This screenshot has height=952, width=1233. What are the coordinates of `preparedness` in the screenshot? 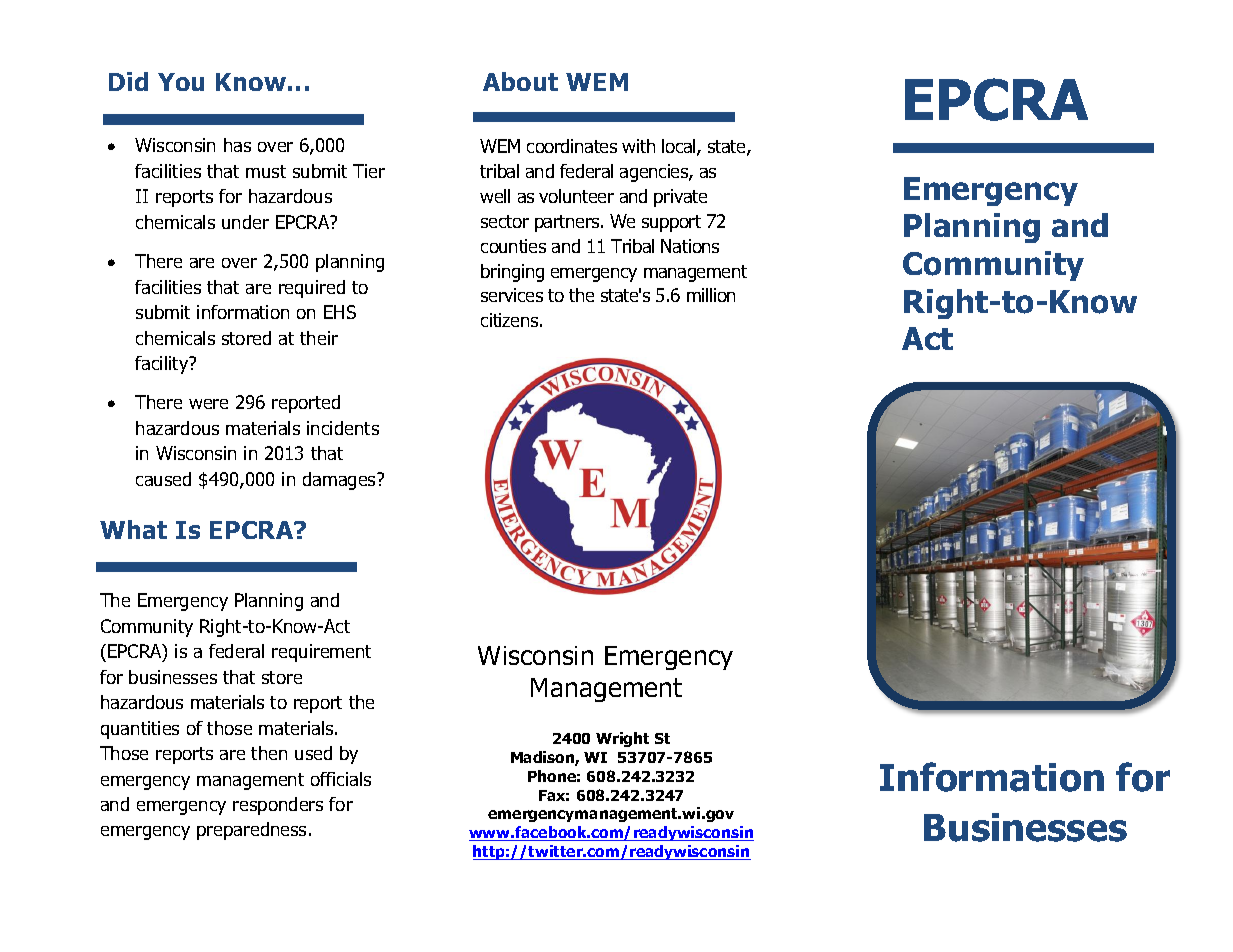 It's located at (251, 831).
